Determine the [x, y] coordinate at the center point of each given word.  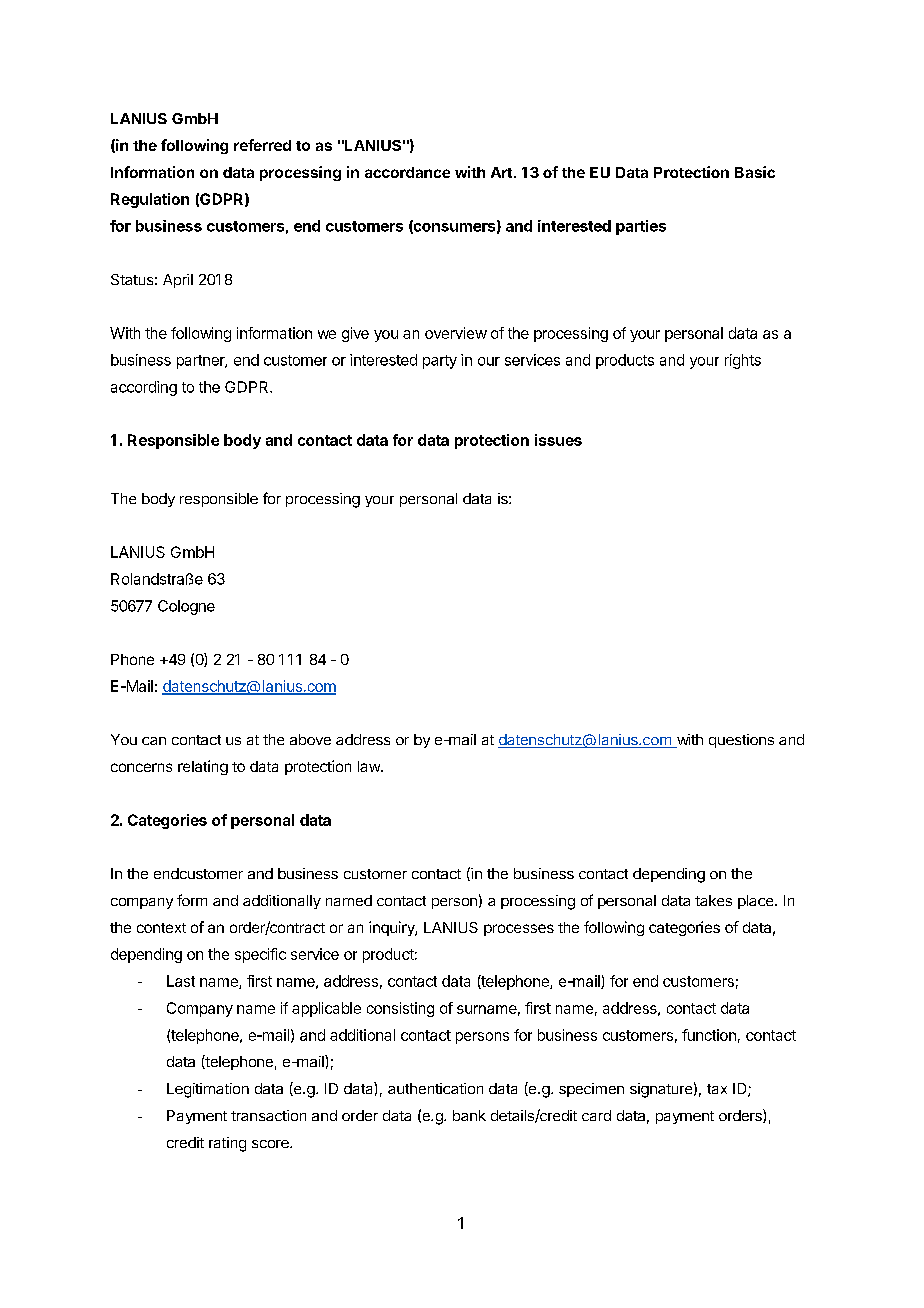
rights [743, 361]
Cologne [186, 607]
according [144, 388]
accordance [407, 172]
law [370, 766]
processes [519, 930]
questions [741, 741]
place [757, 902]
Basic [755, 172]
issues [558, 440]
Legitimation [208, 1090]
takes [713, 900]
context [161, 928]
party [440, 362]
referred [262, 145]
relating [203, 767]
